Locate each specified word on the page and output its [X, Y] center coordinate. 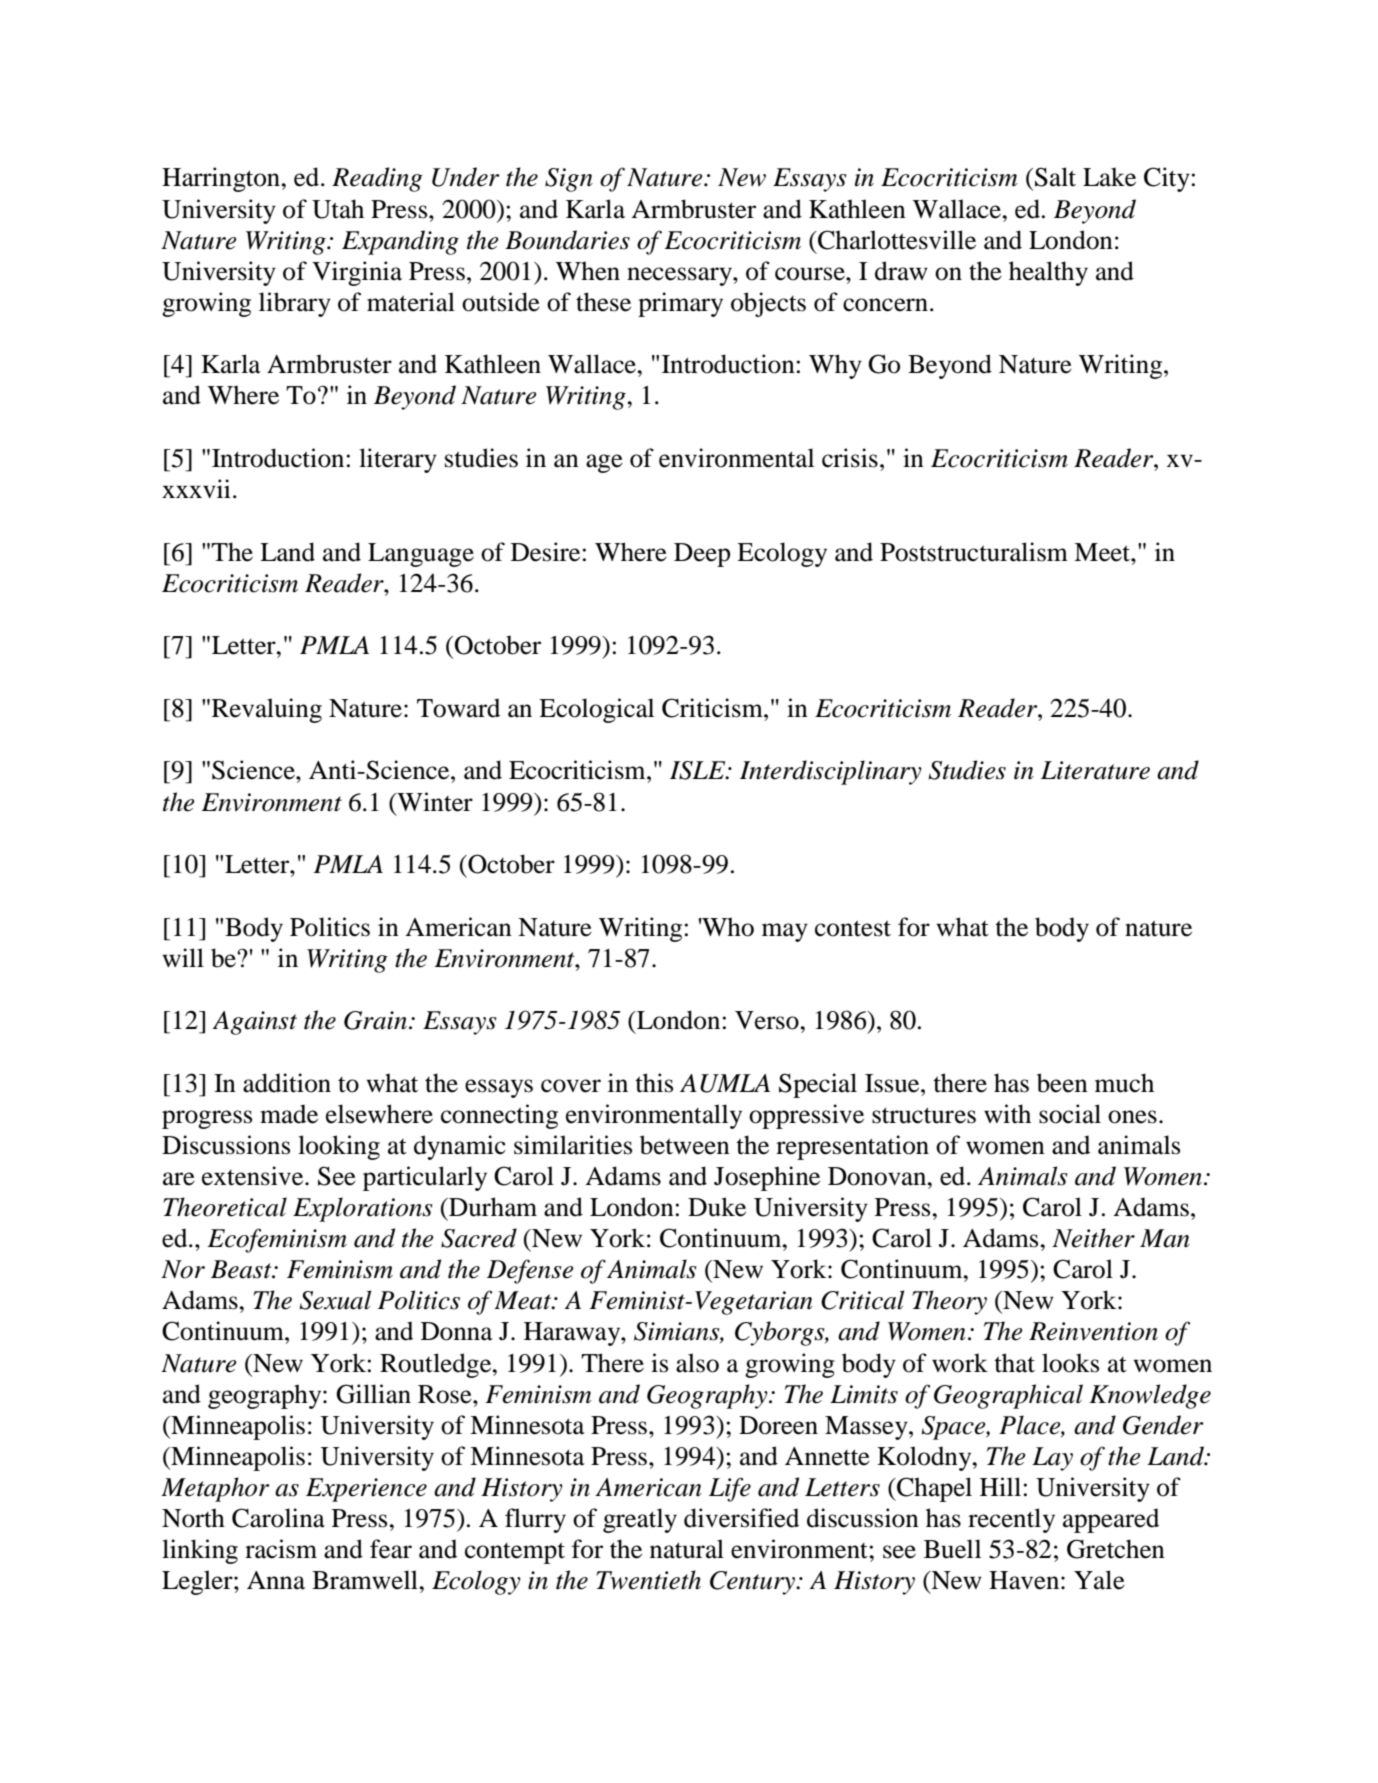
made [289, 1114]
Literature [1095, 770]
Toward [458, 708]
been [1062, 1083]
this [654, 1083]
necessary [680, 276]
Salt [1055, 177]
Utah [338, 209]
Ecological [596, 710]
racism [281, 1549]
